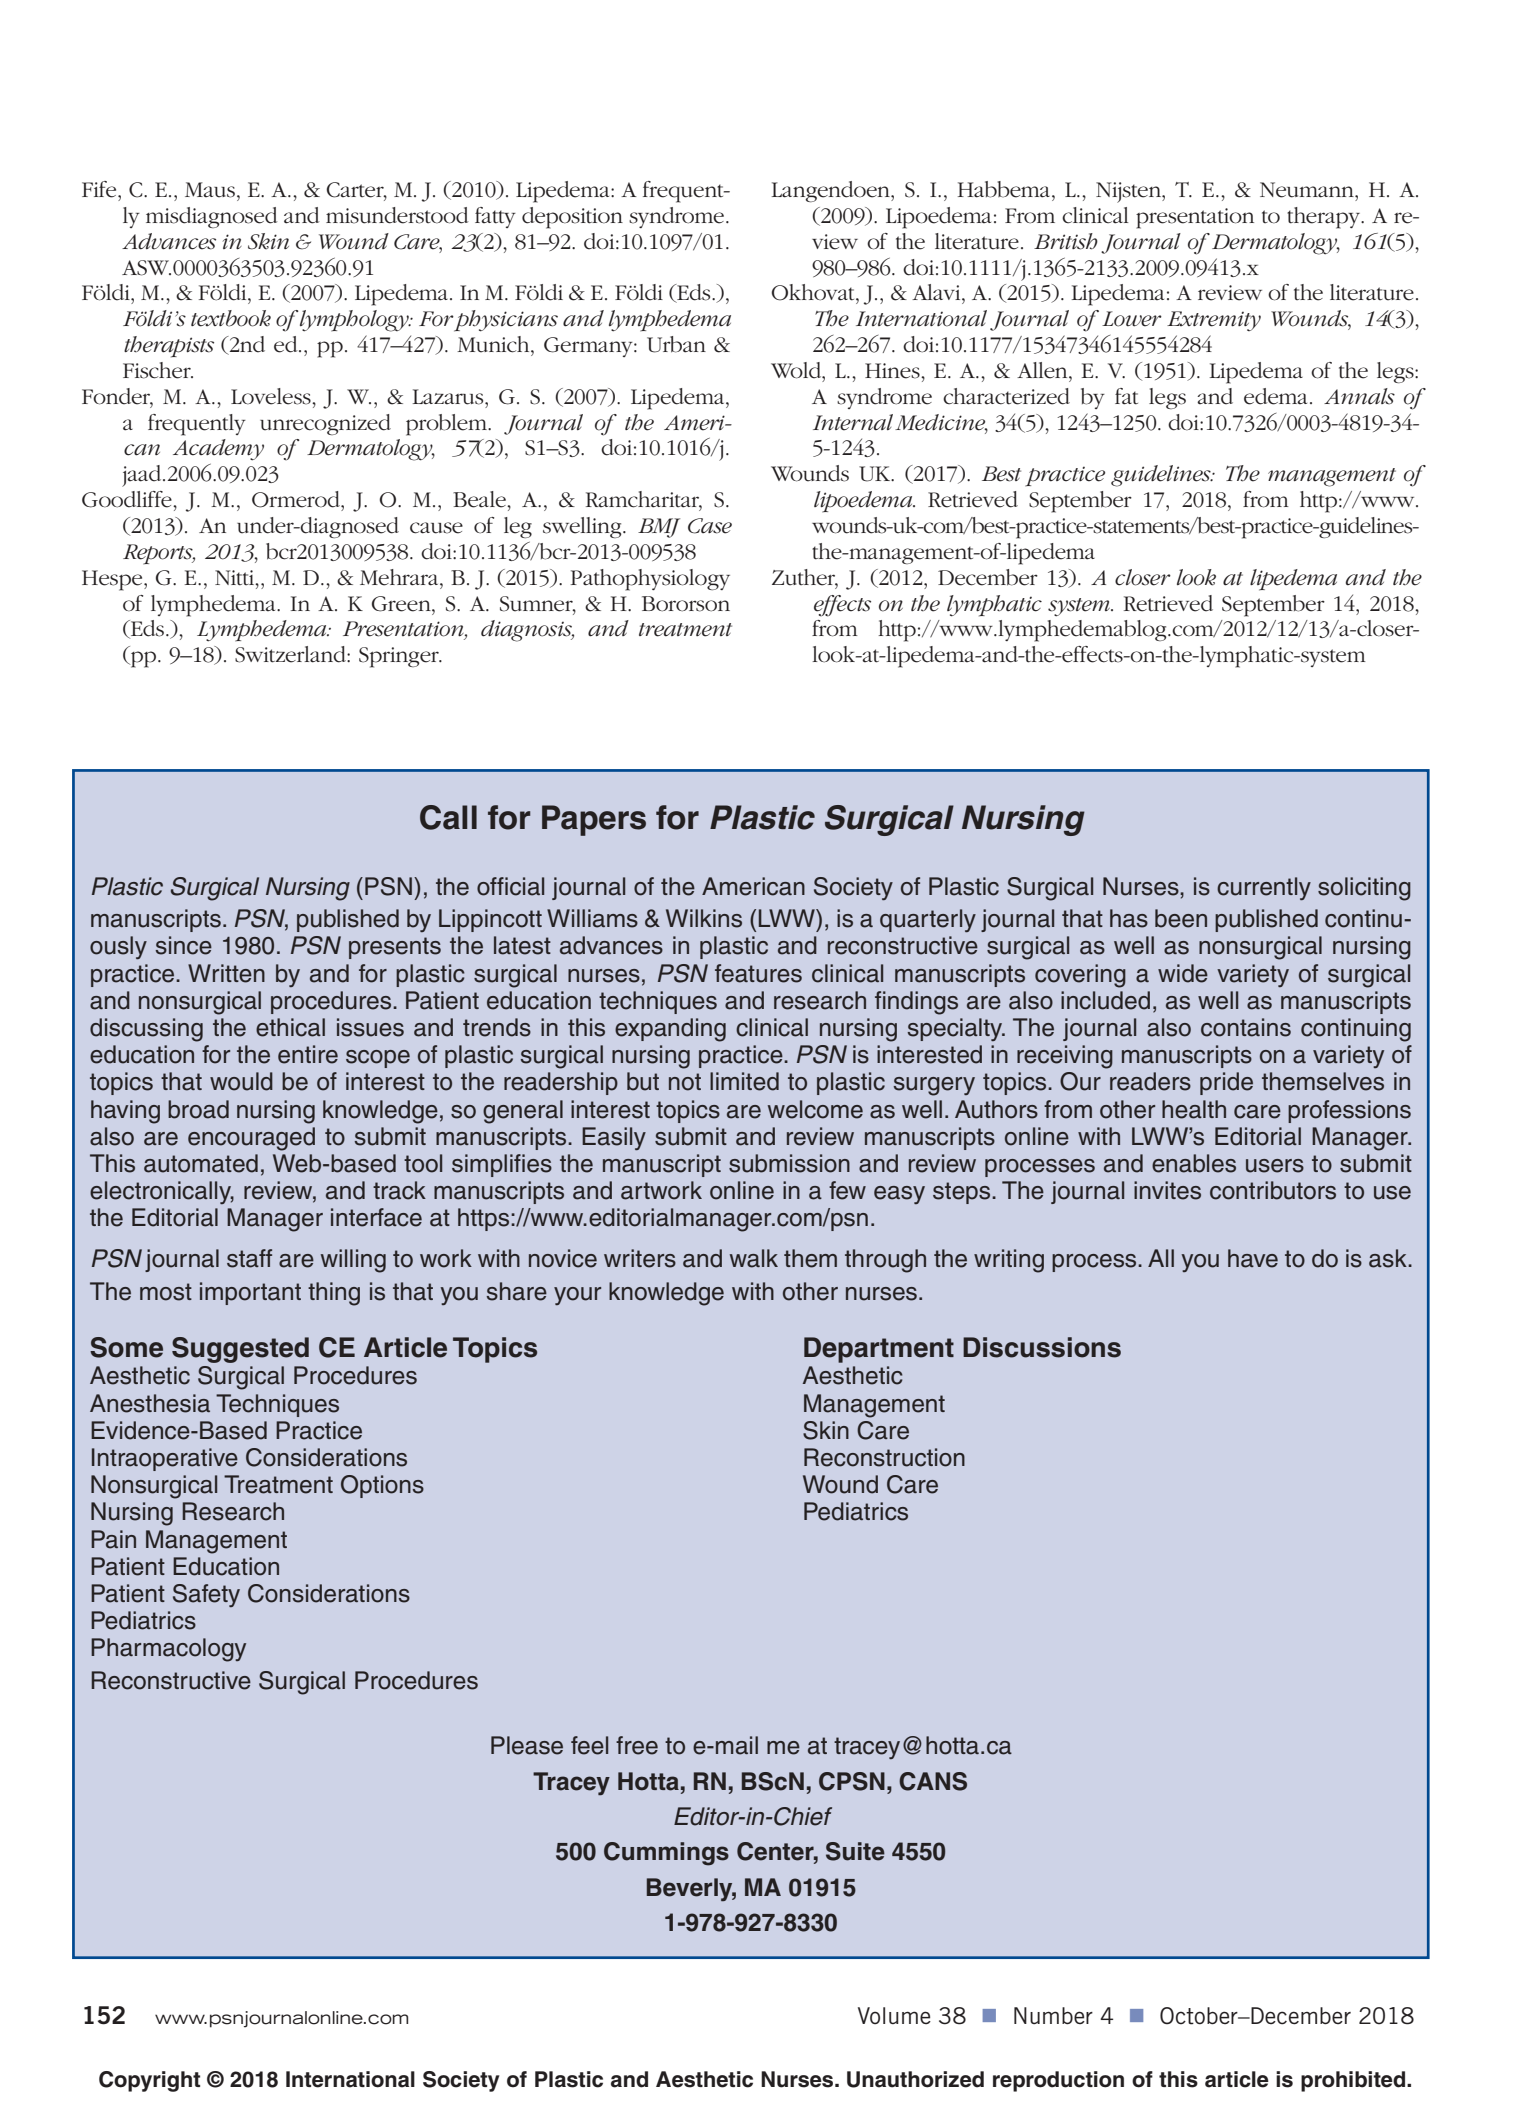 The image size is (1518, 2106). What do you see at coordinates (1354, 2081) in the document?
I see `prohibited` at bounding box center [1354, 2081].
